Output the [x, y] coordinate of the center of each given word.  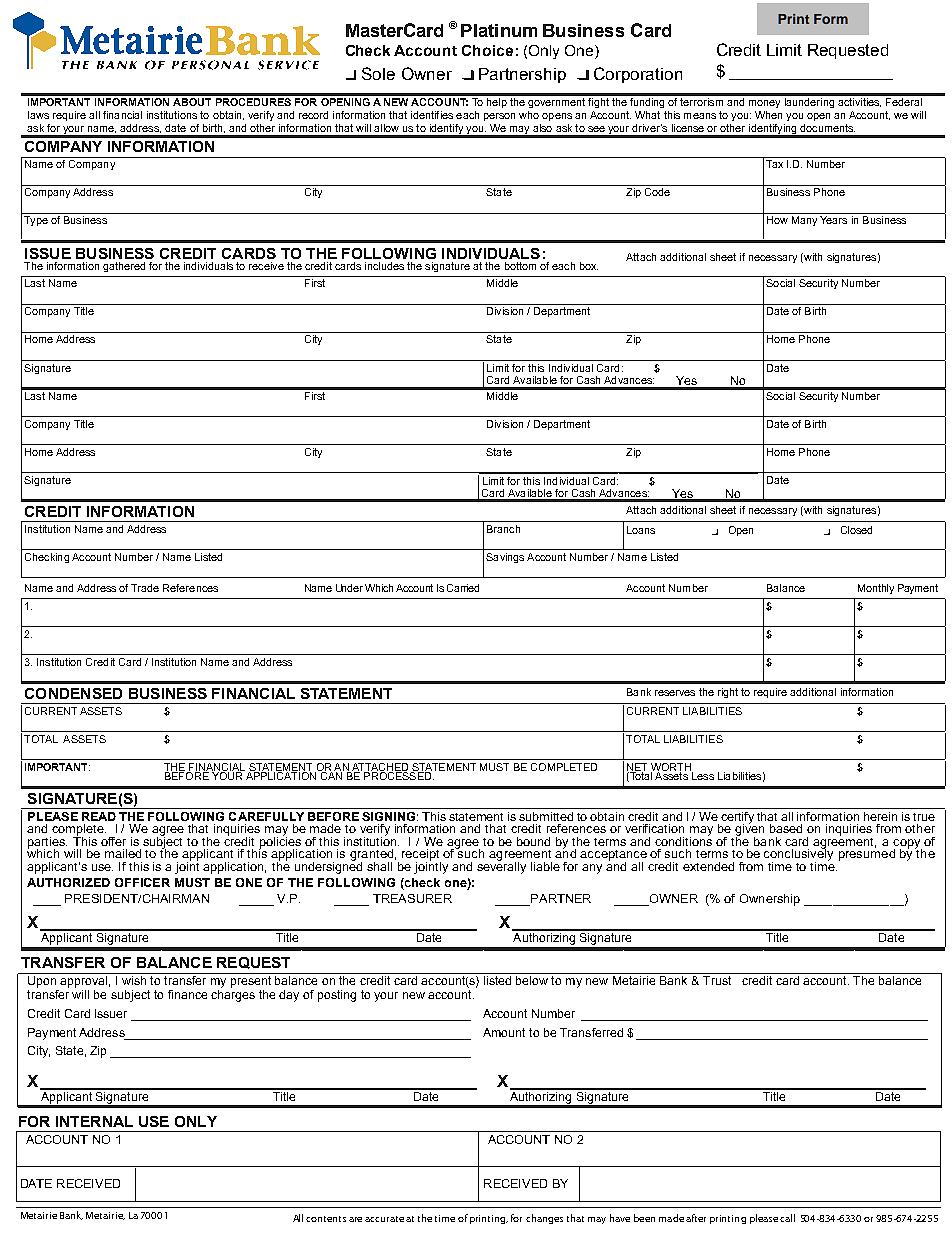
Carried [463, 588]
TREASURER [412, 898]
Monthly [876, 589]
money [764, 104]
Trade [145, 588]
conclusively [798, 855]
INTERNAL [94, 1121]
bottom [520, 266]
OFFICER [142, 882]
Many [804, 221]
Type [36, 221]
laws [38, 115]
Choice [487, 50]
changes [544, 1219]
